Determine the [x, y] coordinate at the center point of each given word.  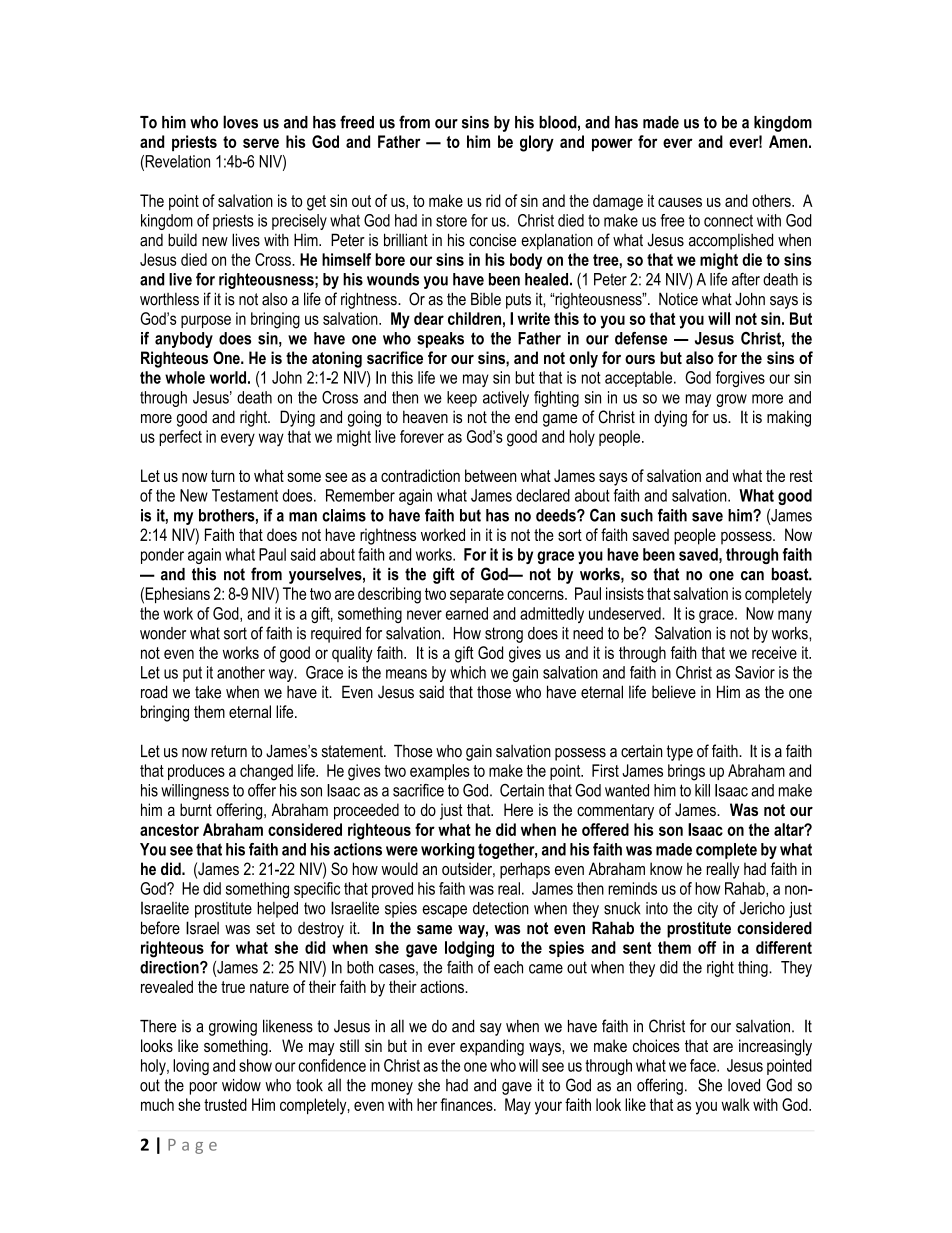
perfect [180, 438]
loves [240, 122]
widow [241, 1085]
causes [680, 202]
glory [537, 143]
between [491, 475]
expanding [492, 1047]
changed [266, 772]
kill [702, 790]
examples [440, 772]
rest [801, 476]
